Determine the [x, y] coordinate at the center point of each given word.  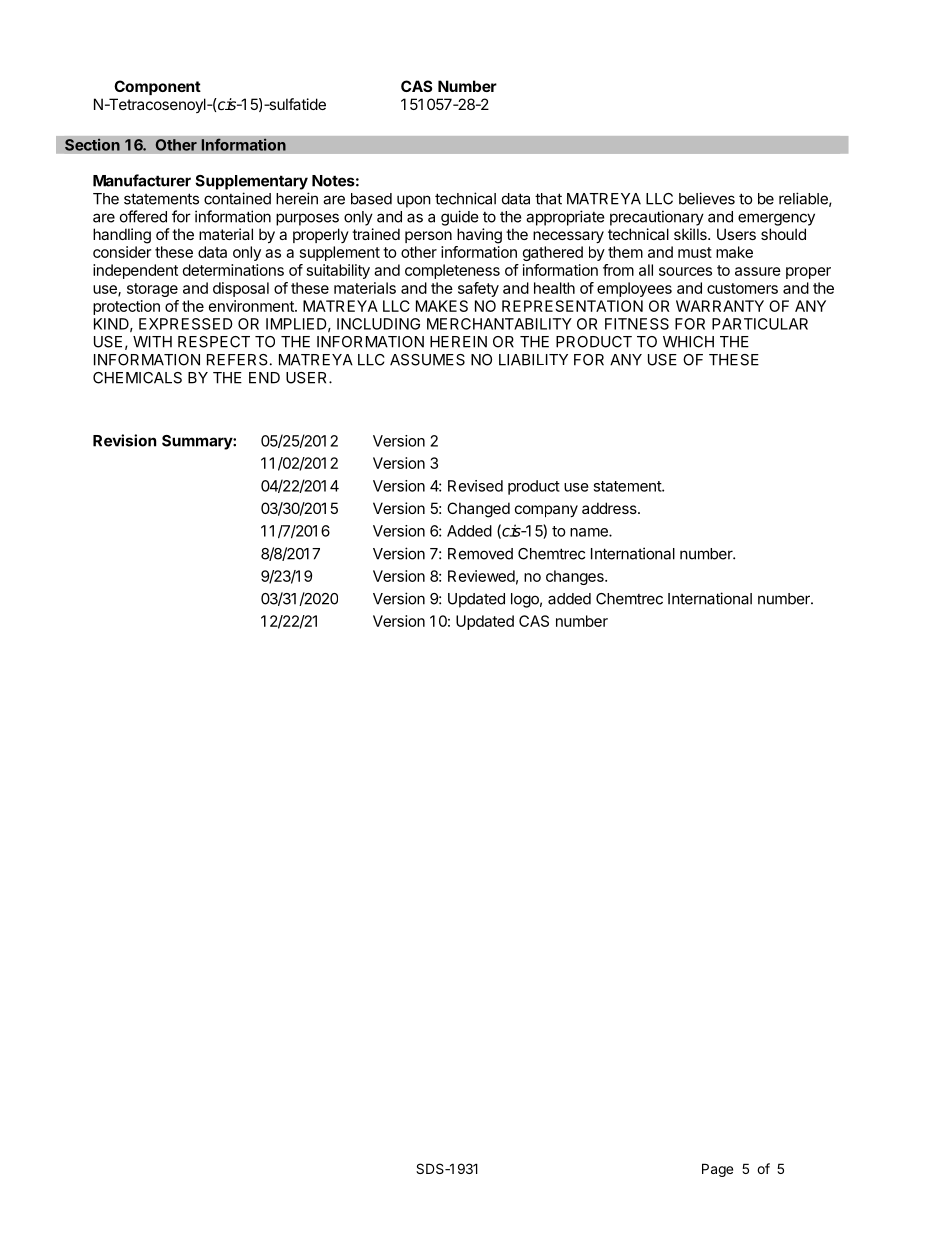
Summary [198, 442]
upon [414, 201]
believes [707, 198]
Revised [475, 486]
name [590, 532]
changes [576, 577]
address [610, 508]
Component [157, 87]
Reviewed [481, 576]
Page [717, 1170]
